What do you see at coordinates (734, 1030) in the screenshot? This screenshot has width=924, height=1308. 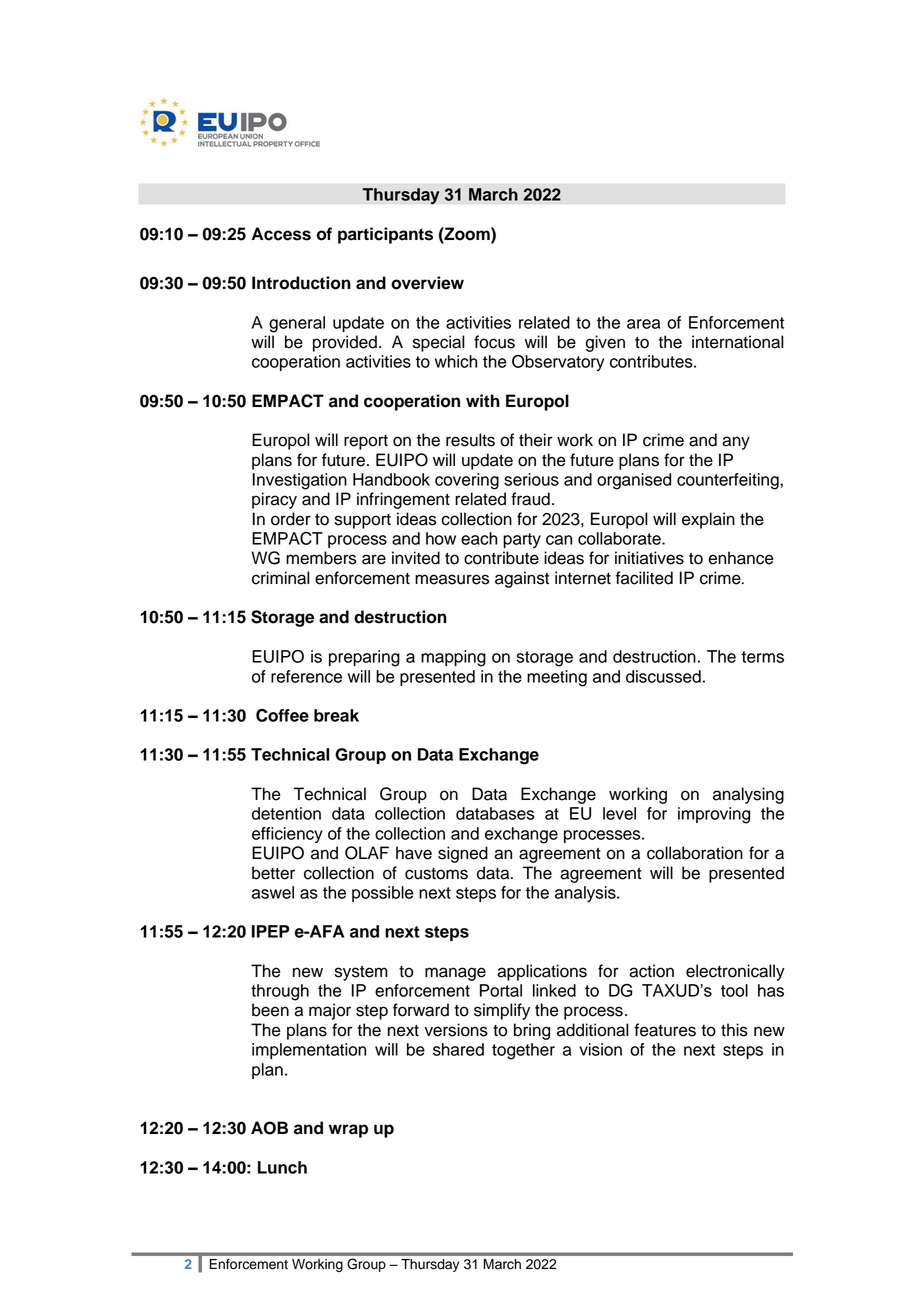 I see `this` at bounding box center [734, 1030].
